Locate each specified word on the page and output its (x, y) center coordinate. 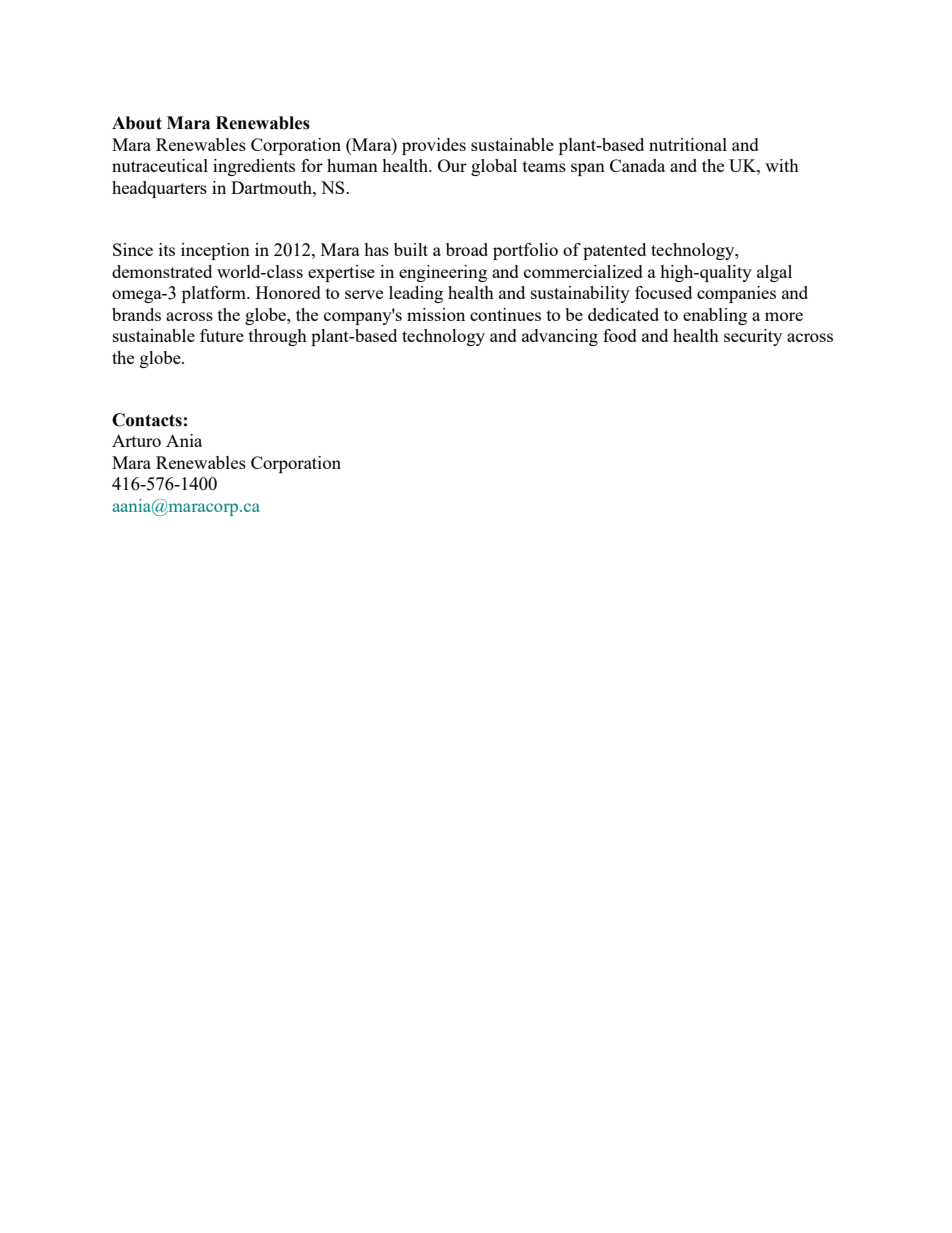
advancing (560, 337)
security (753, 337)
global (494, 167)
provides (434, 146)
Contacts (147, 420)
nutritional (688, 144)
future (222, 335)
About (137, 123)
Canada (637, 165)
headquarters (159, 189)
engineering (443, 273)
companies (736, 294)
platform (215, 294)
